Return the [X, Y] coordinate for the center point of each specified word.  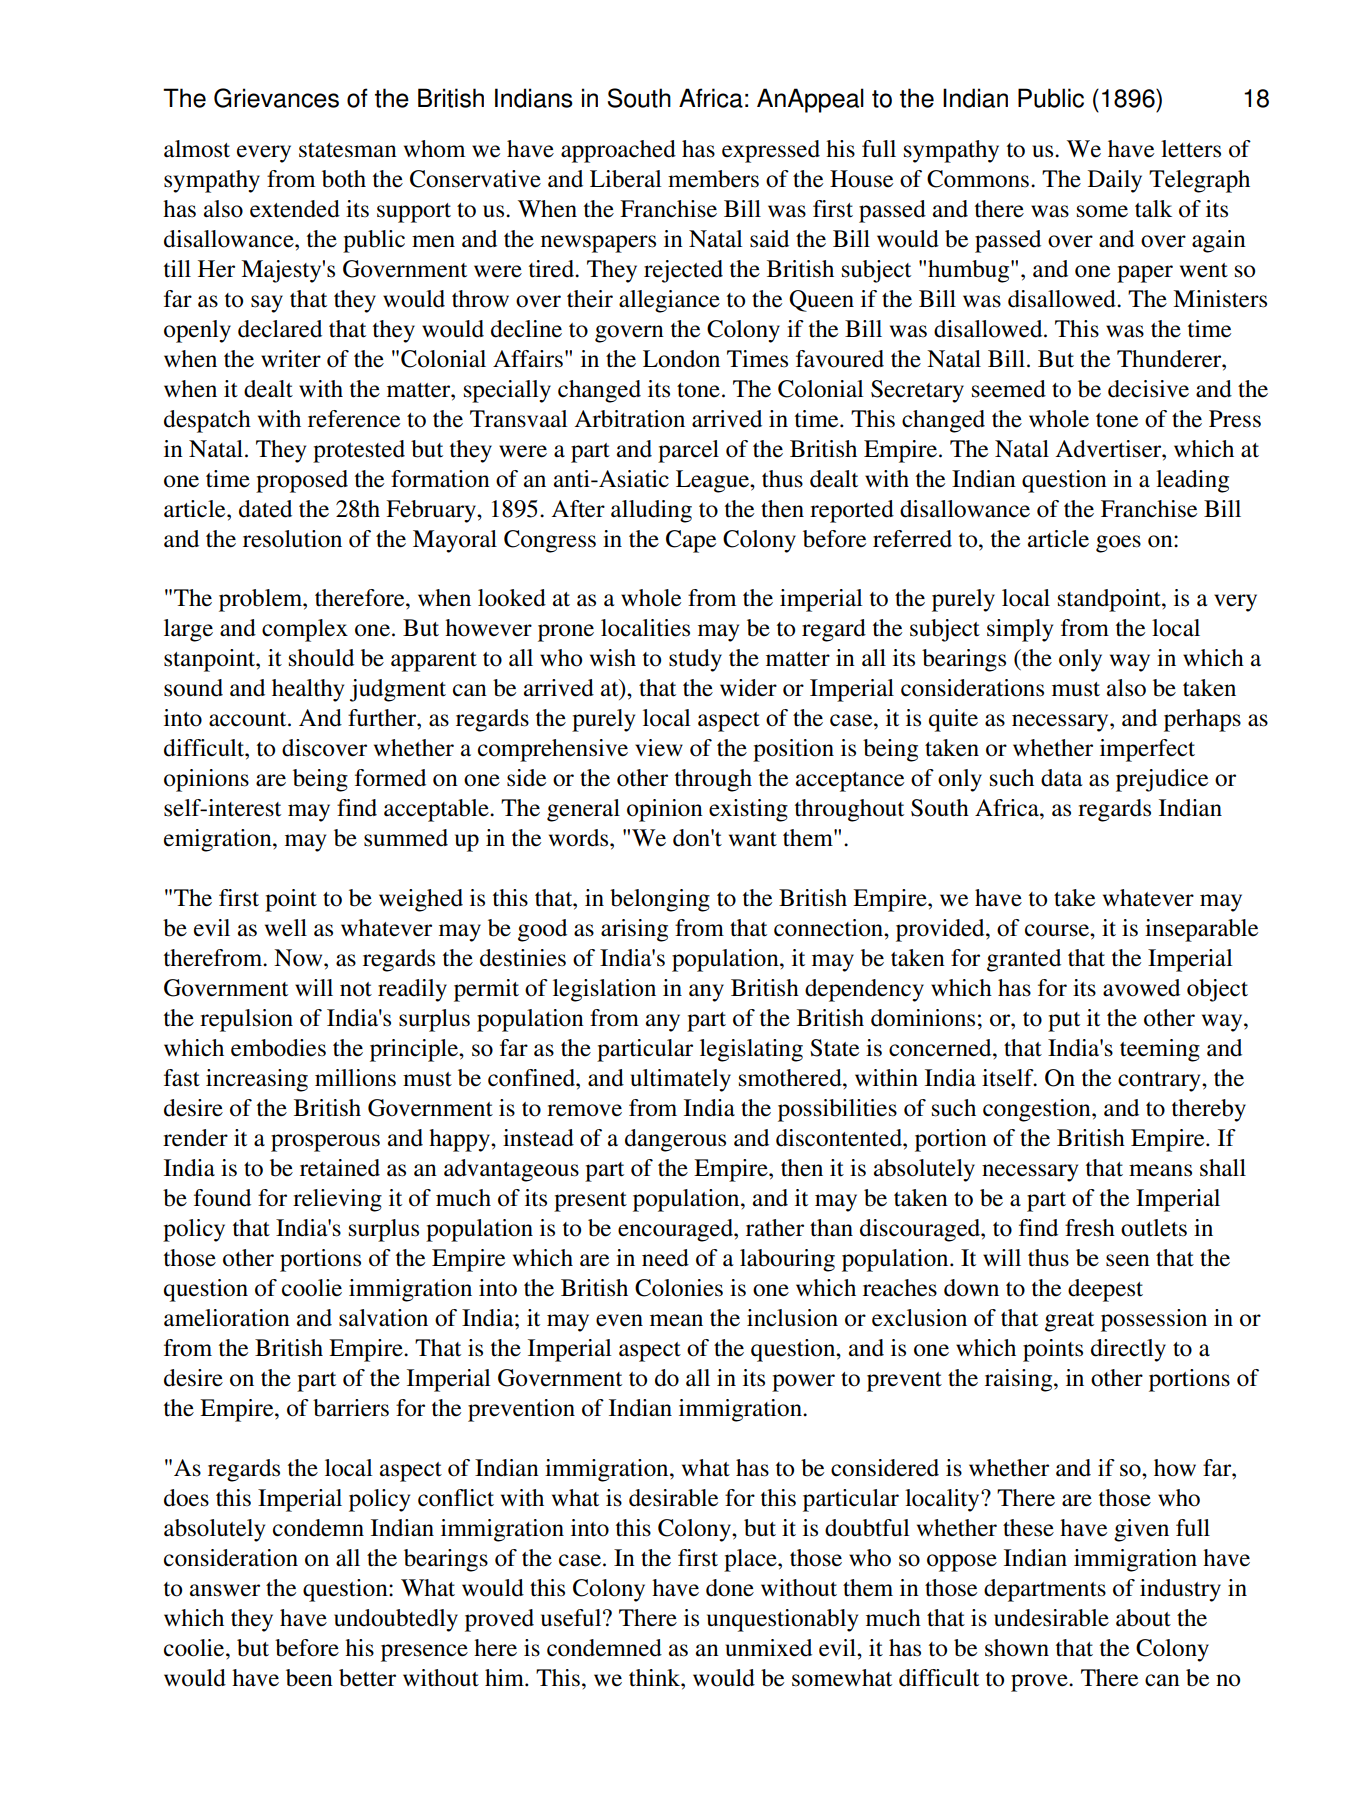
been [309, 1678]
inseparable [1201, 930]
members [713, 179]
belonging [660, 900]
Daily [1115, 181]
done [730, 1588]
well [286, 928]
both [344, 179]
